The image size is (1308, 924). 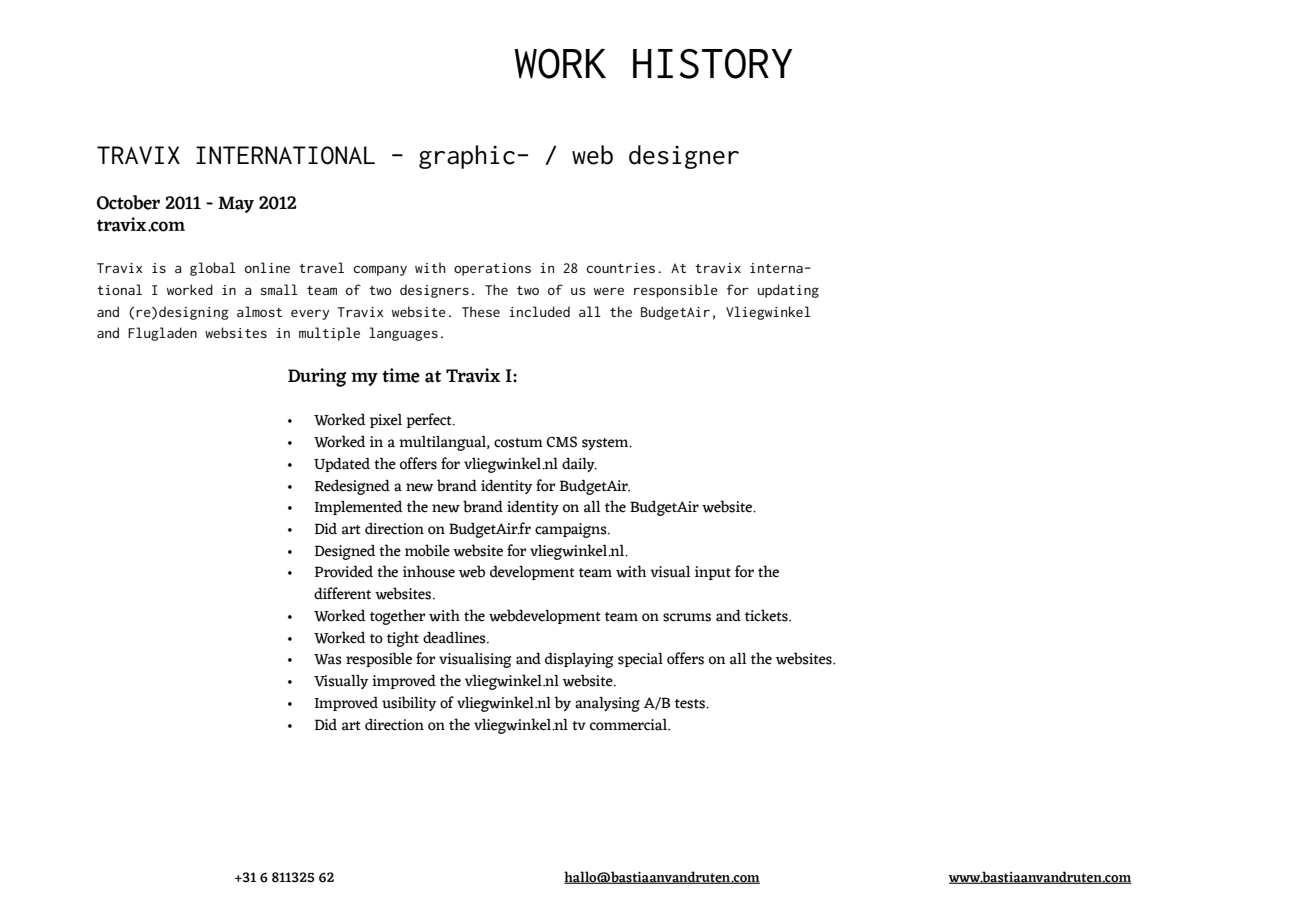 What do you see at coordinates (676, 291) in the screenshot?
I see `responsible` at bounding box center [676, 291].
